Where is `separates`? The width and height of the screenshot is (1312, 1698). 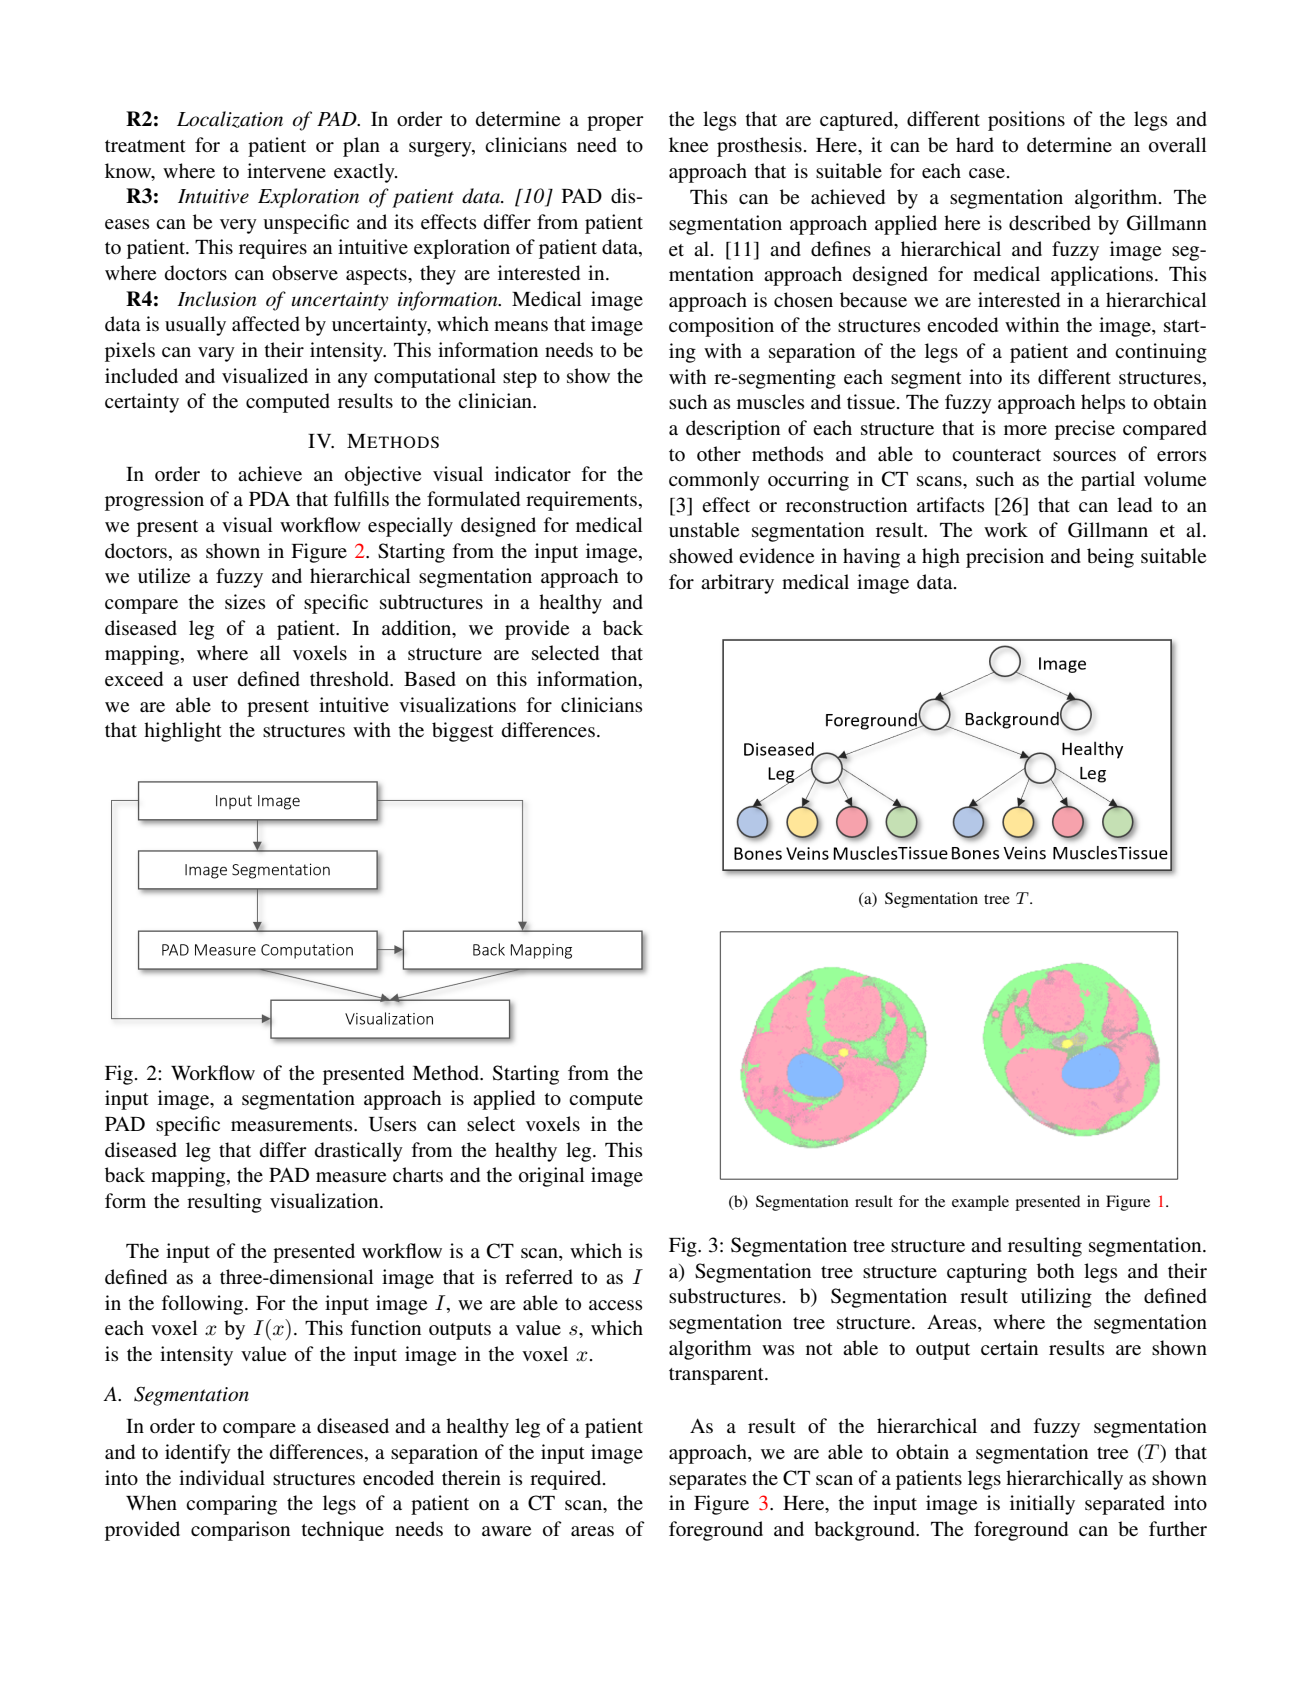
separates is located at coordinates (708, 1481).
